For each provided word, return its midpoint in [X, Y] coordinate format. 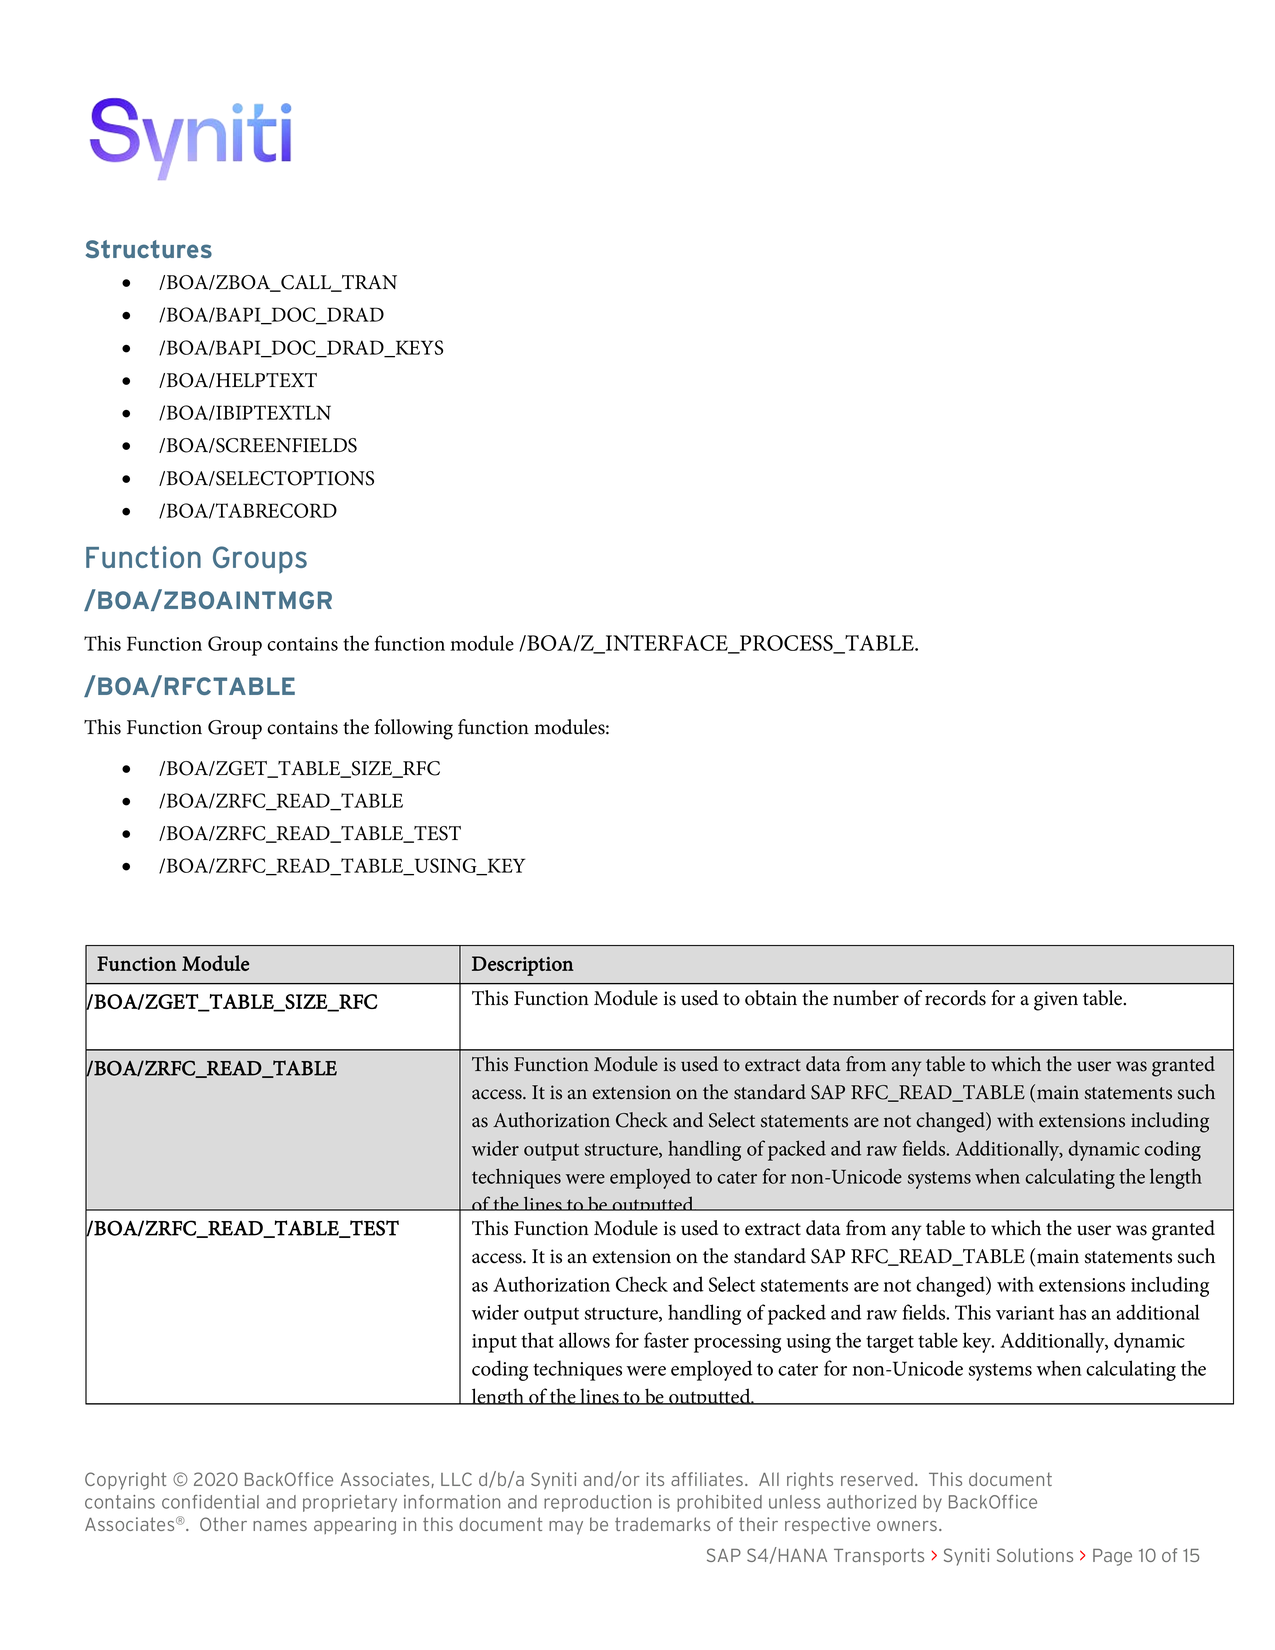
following [413, 729]
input [494, 1343]
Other [223, 1524]
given [1056, 1001]
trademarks [662, 1524]
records [955, 998]
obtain [771, 998]
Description [523, 966]
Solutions [1035, 1555]
